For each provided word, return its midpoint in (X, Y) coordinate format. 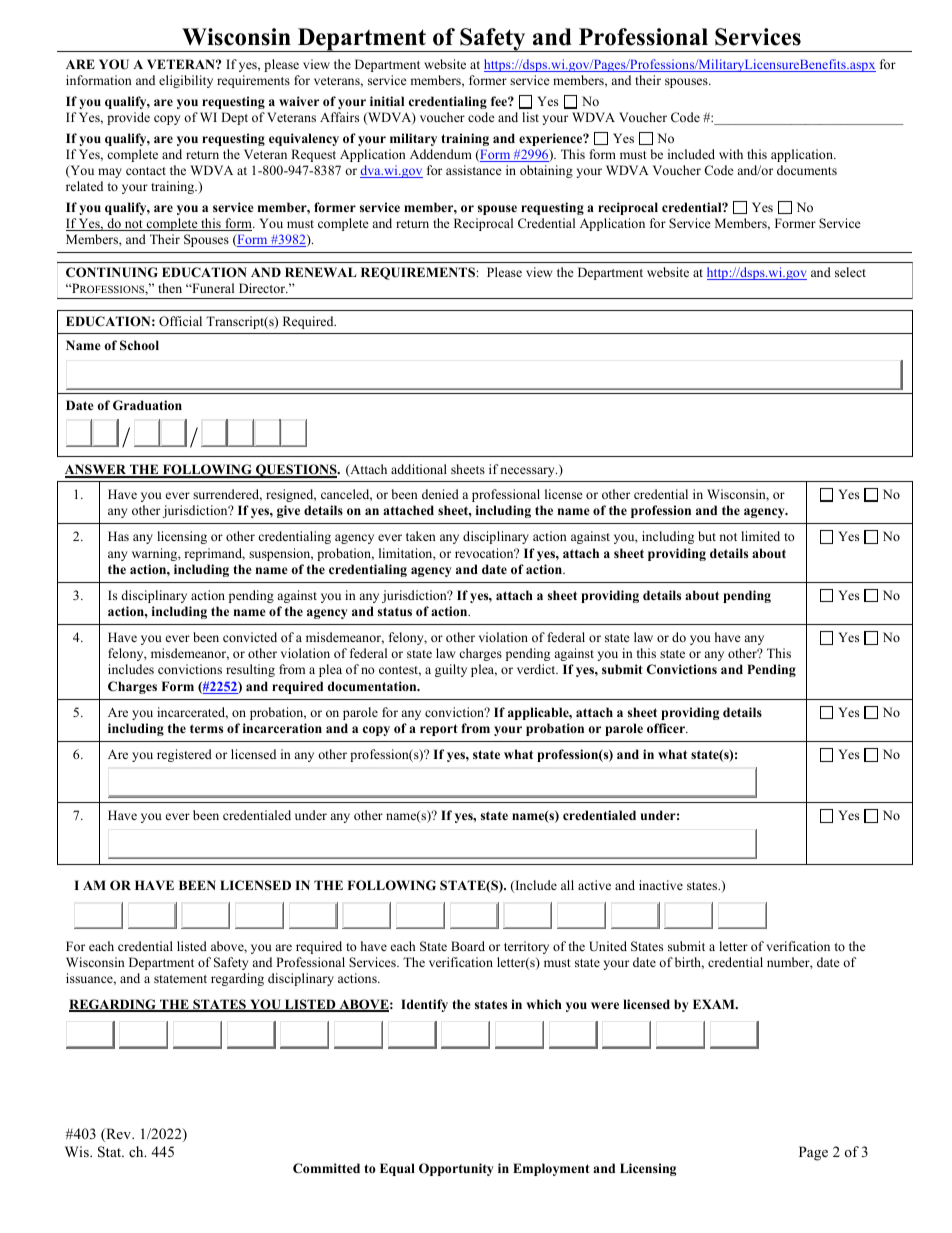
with (731, 154)
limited (760, 536)
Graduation (147, 405)
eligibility (186, 81)
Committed (326, 1168)
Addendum (441, 154)
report (439, 730)
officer (667, 728)
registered (184, 755)
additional (419, 469)
